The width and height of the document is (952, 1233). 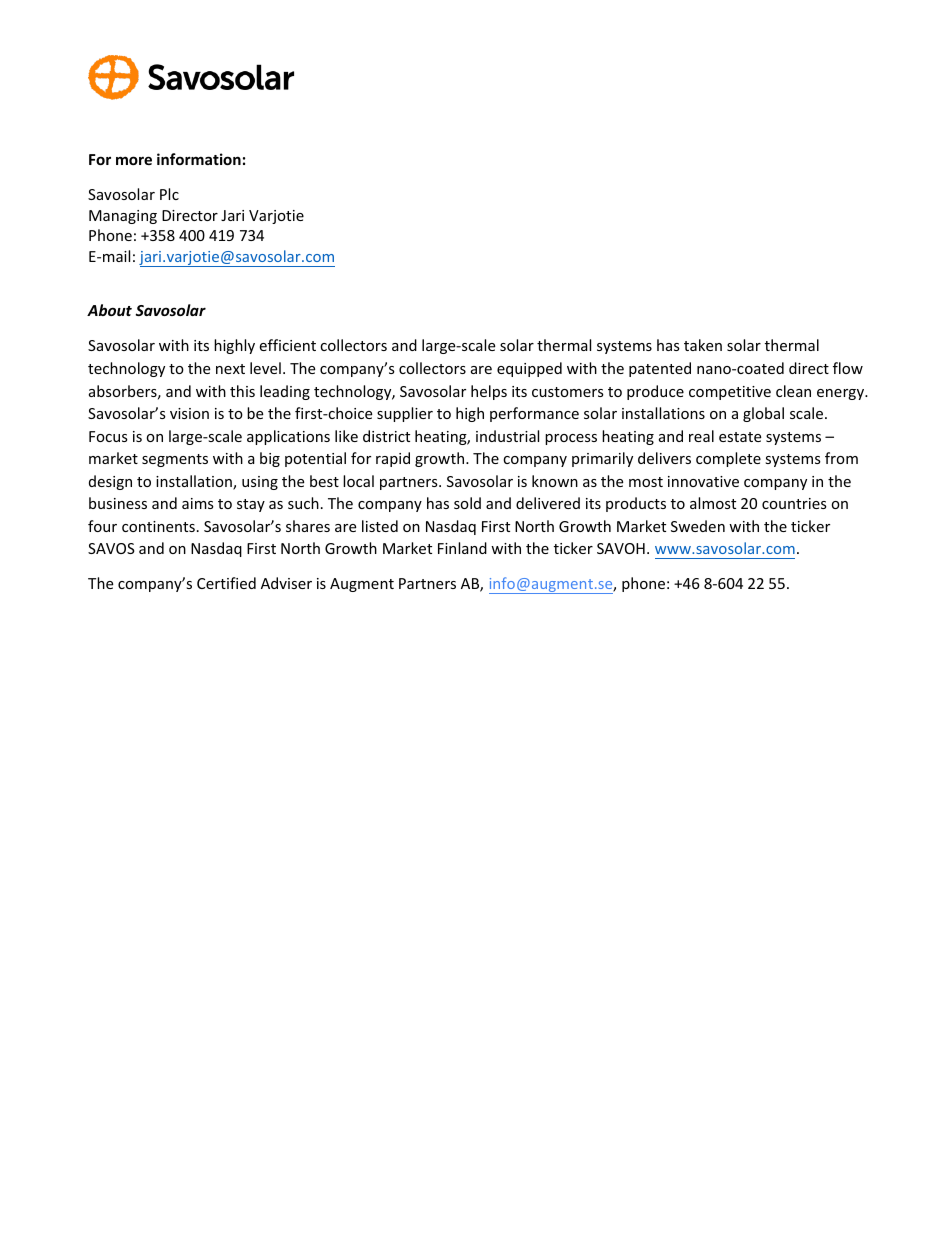 What do you see at coordinates (230, 369) in the document?
I see `next` at bounding box center [230, 369].
